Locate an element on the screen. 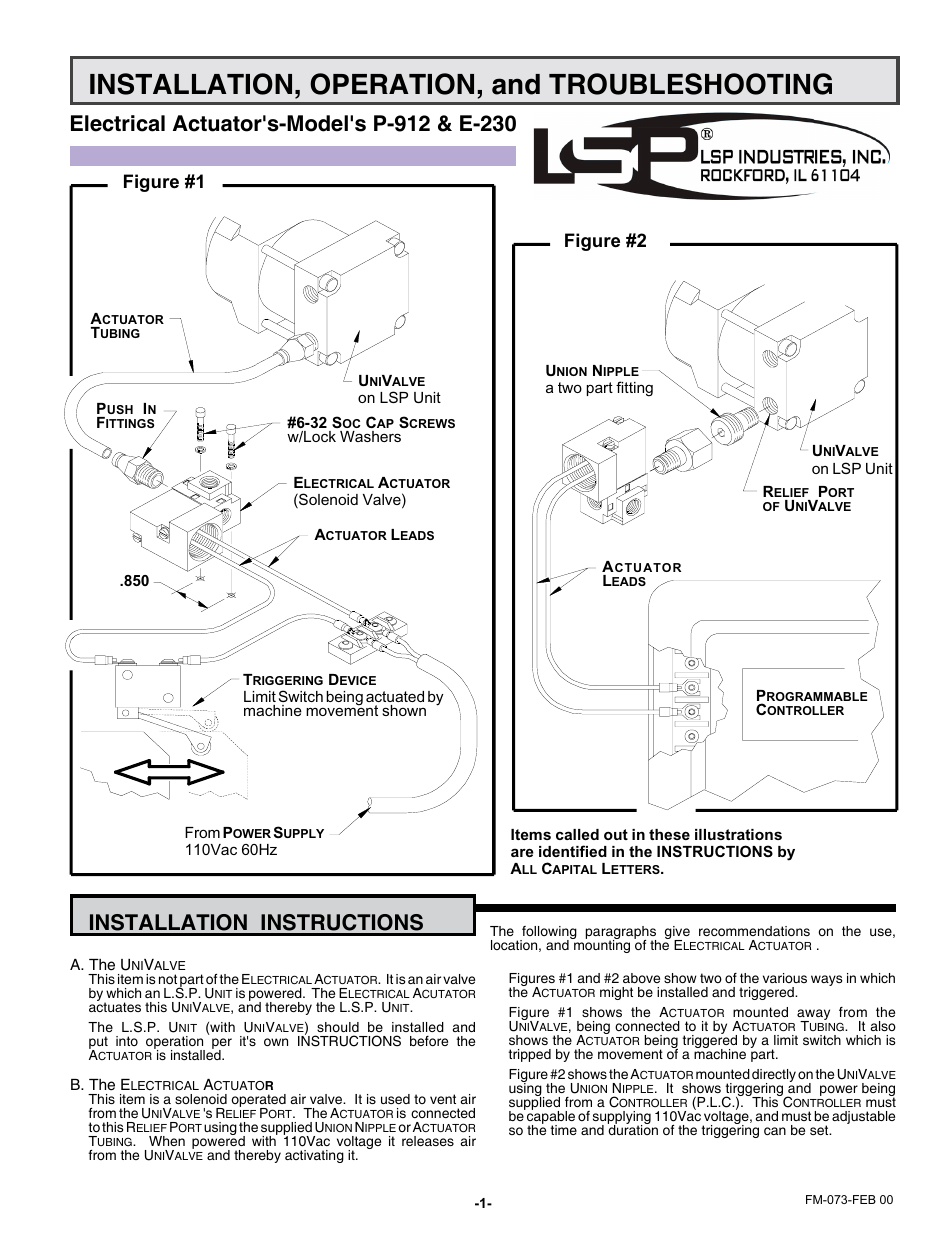 The width and height of the screenshot is (952, 1233). not is located at coordinates (168, 979).
